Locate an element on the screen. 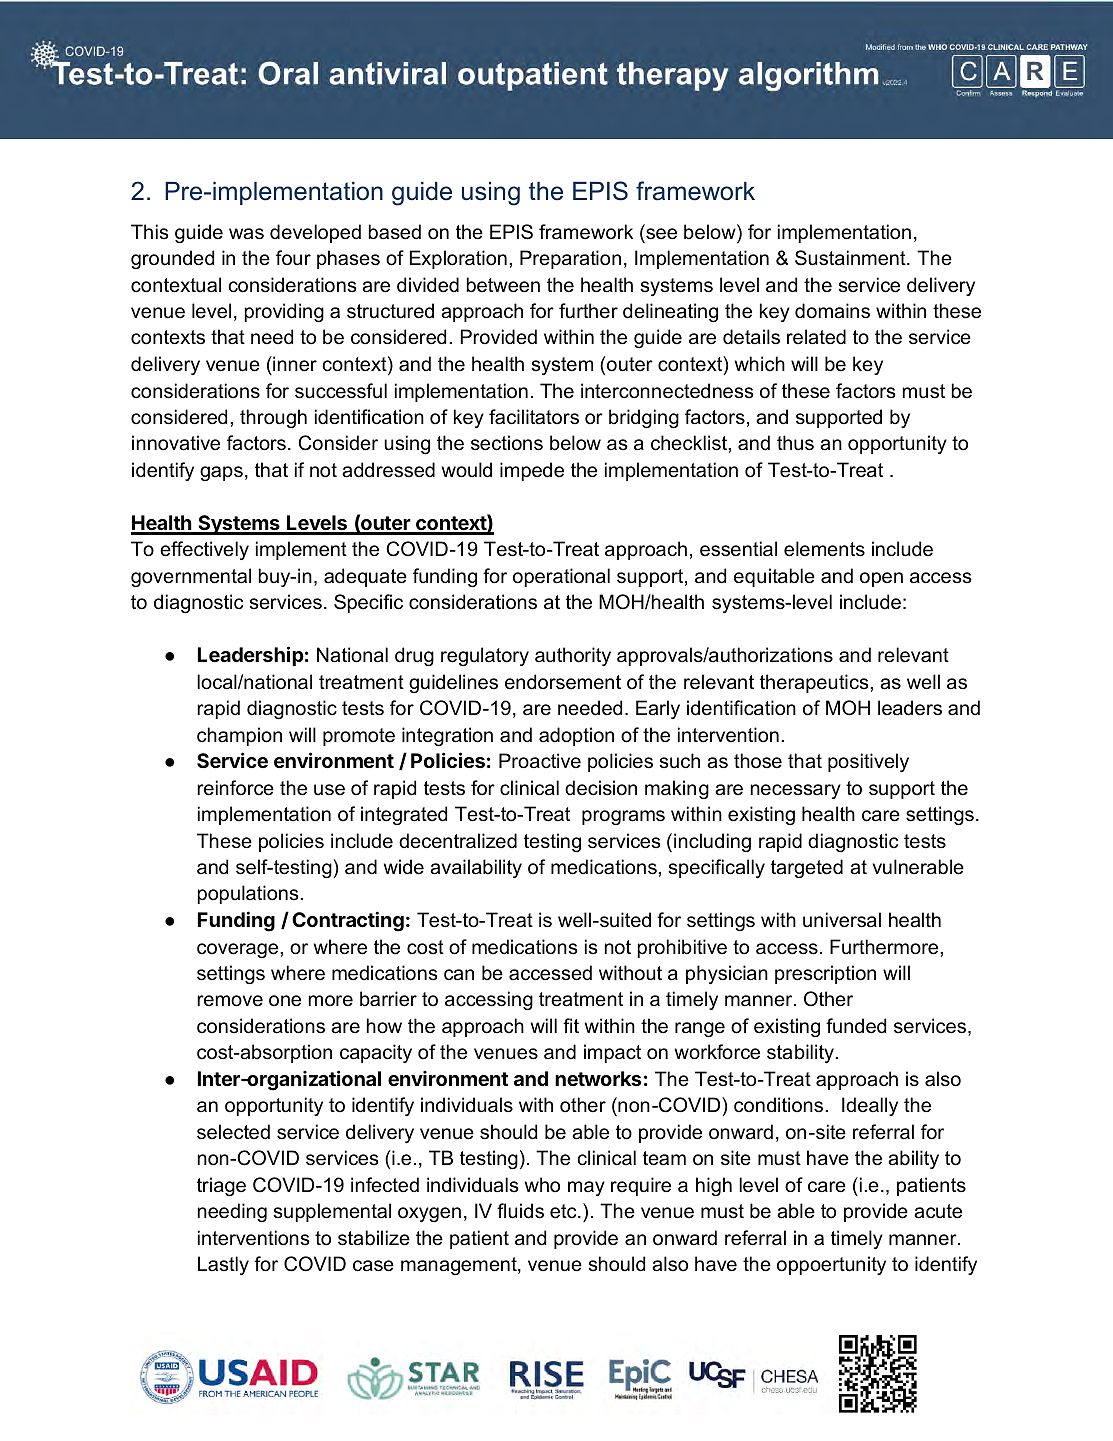 The image size is (1113, 1441). open is located at coordinates (881, 579).
